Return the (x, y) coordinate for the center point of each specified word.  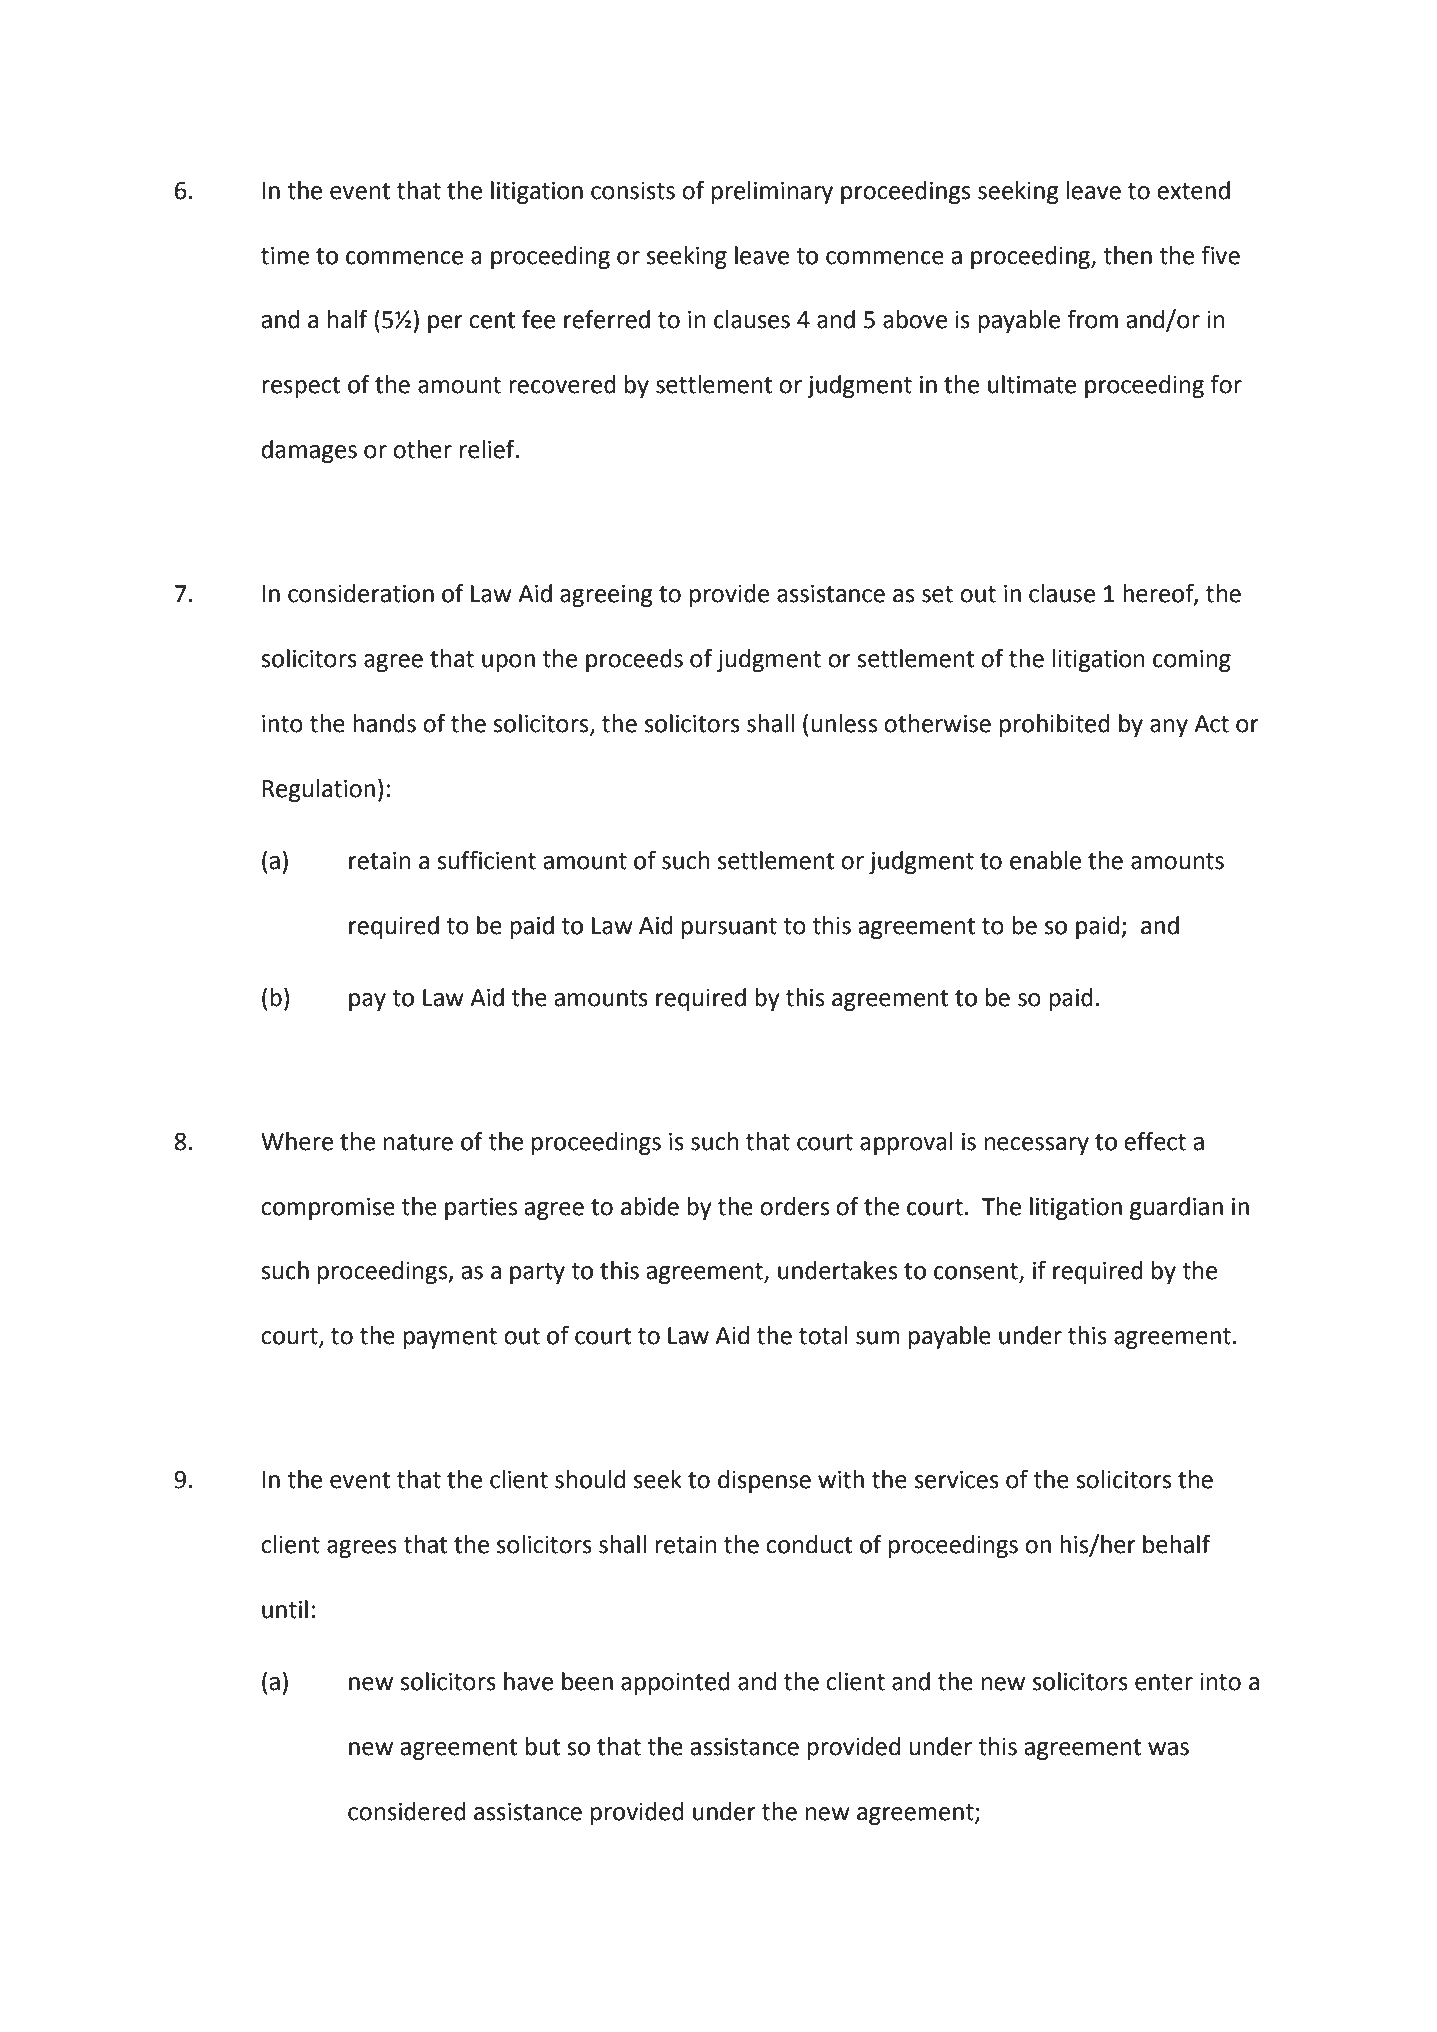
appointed (675, 1683)
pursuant (729, 928)
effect (1155, 1141)
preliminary (772, 192)
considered (407, 1811)
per (445, 324)
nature (418, 1142)
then (1127, 255)
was (1168, 1749)
